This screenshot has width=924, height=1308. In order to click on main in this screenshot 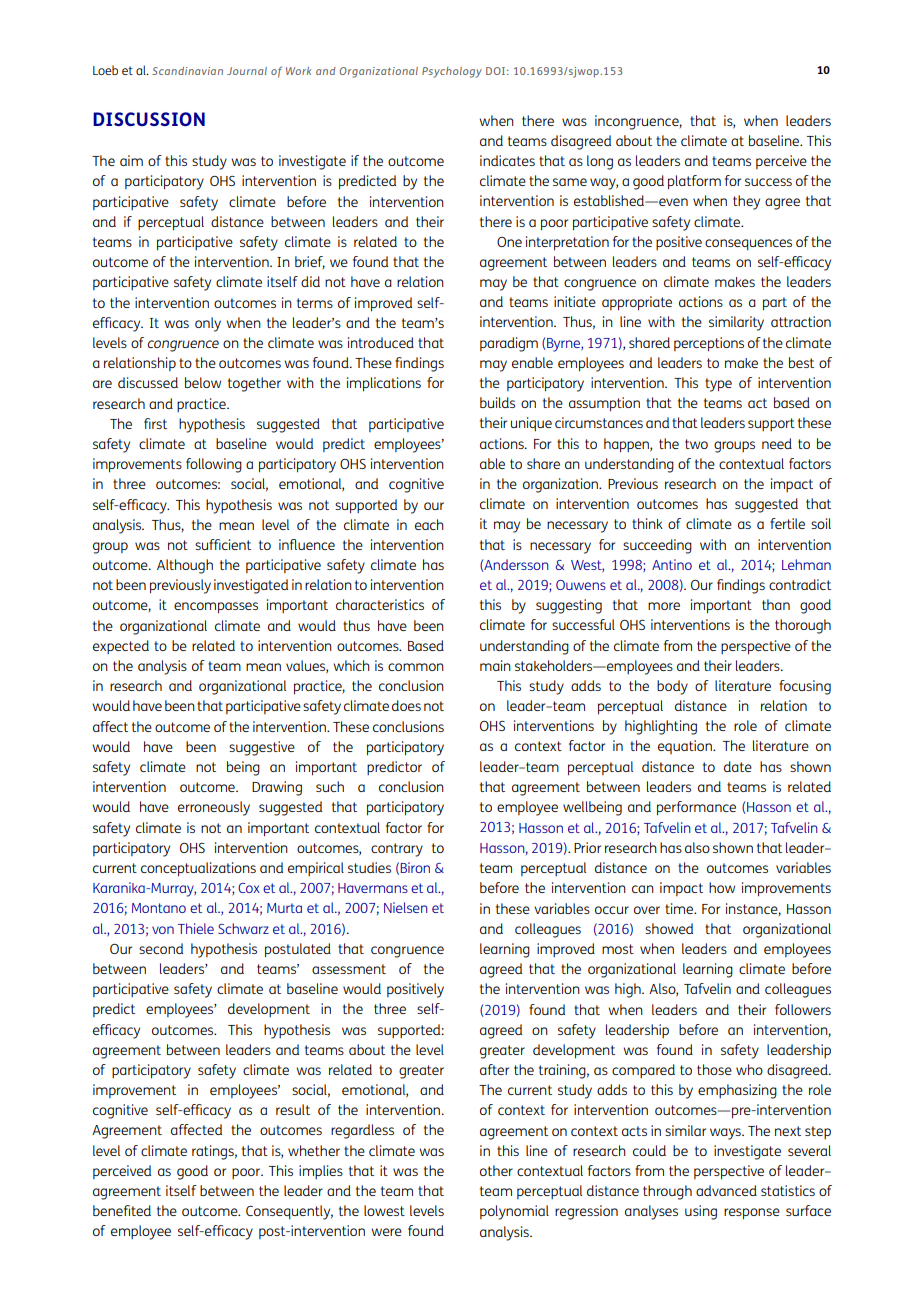, I will do `click(495, 665)`.
